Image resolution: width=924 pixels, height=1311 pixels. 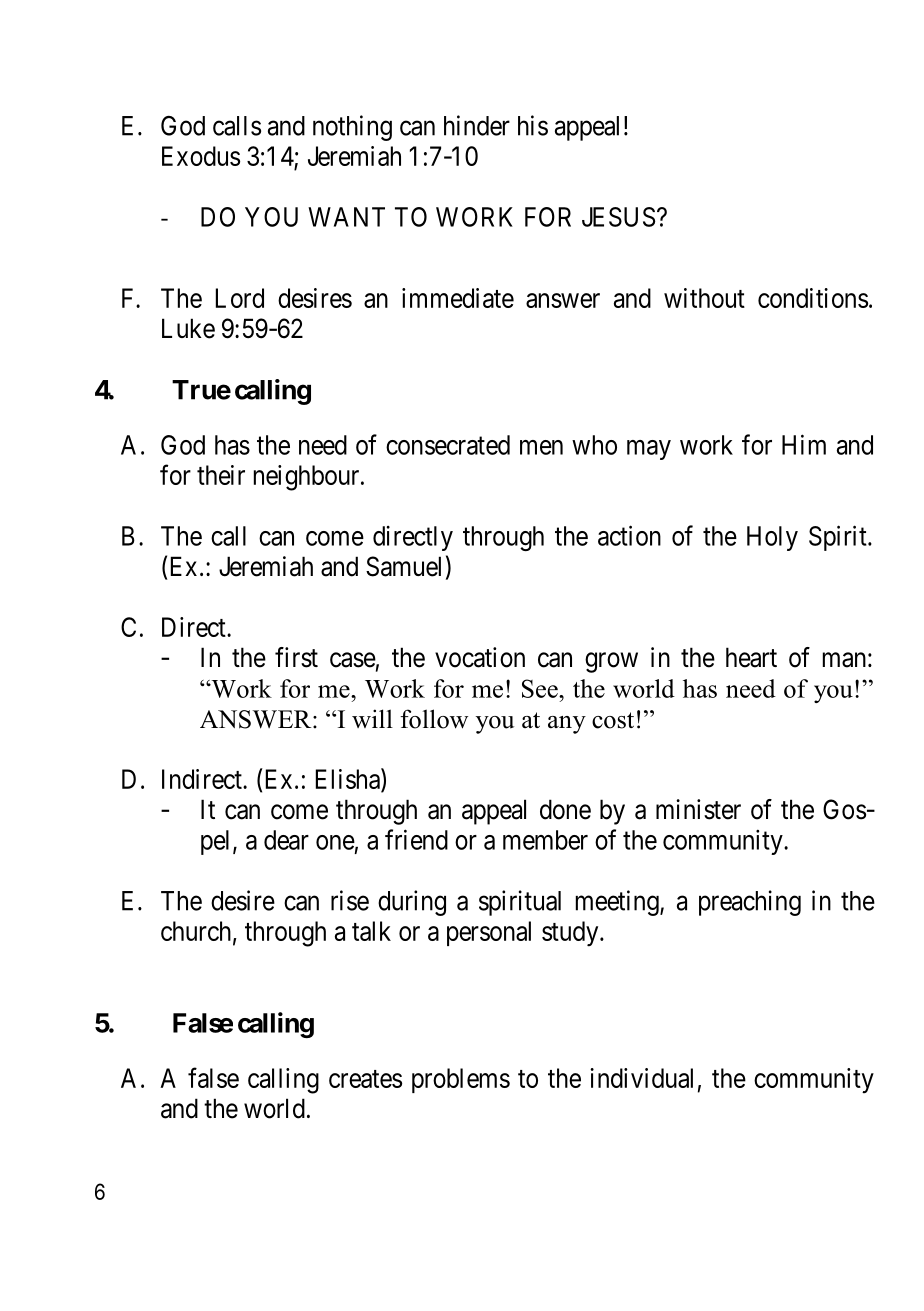 What do you see at coordinates (201, 156) in the screenshot?
I see `Exodus` at bounding box center [201, 156].
